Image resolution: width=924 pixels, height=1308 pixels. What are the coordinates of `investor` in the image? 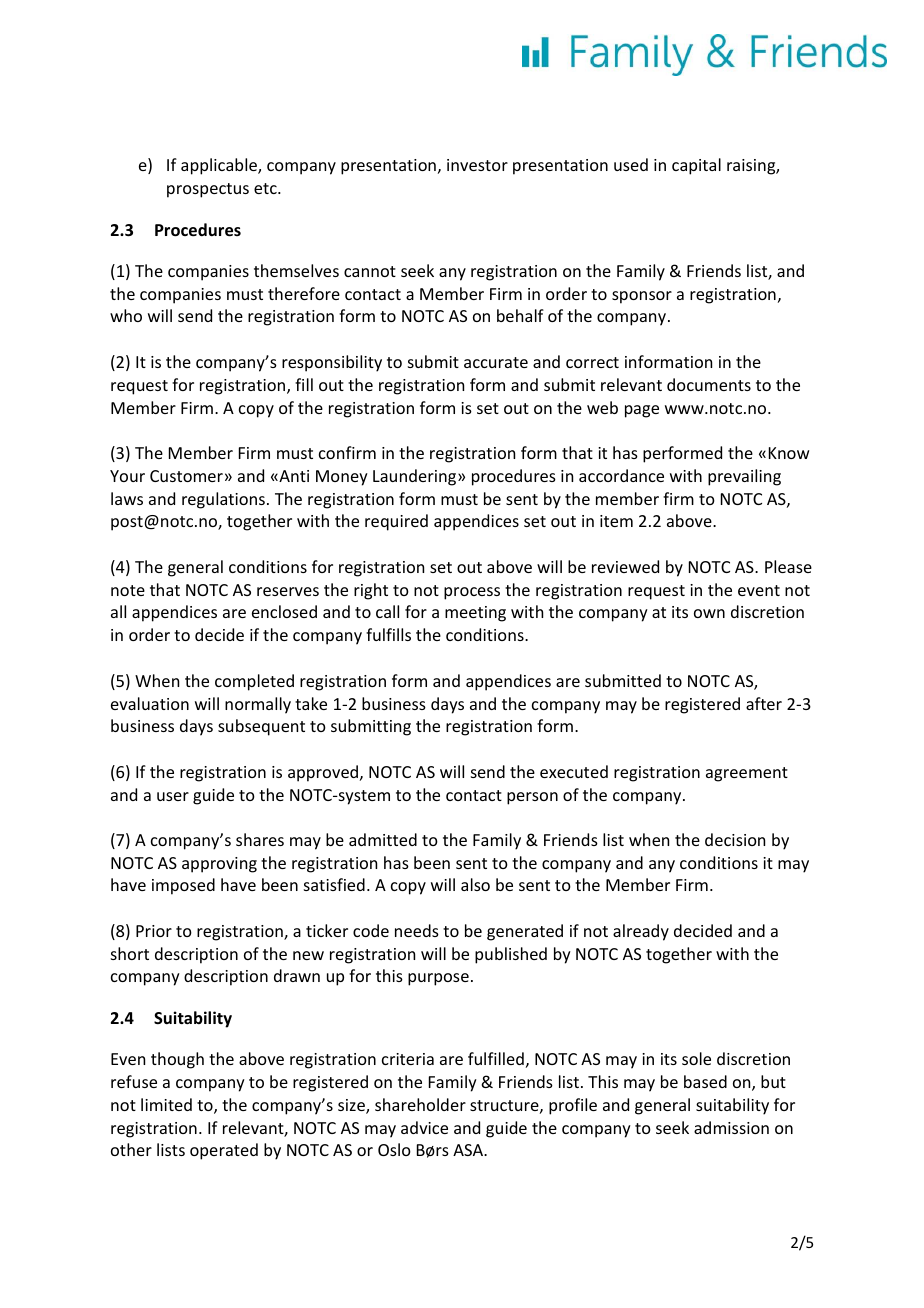 It's located at (477, 165).
